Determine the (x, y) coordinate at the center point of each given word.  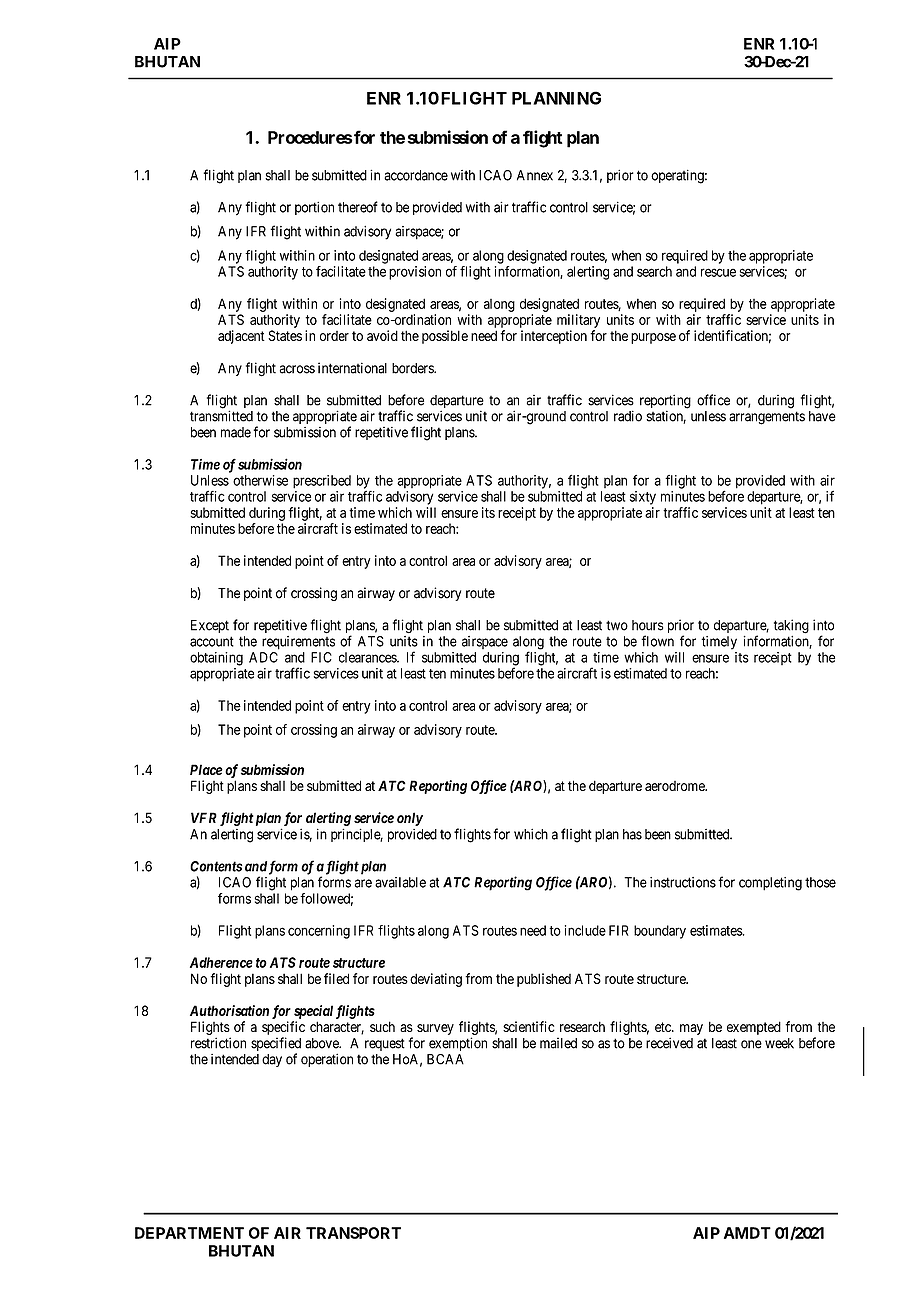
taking (791, 626)
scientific (529, 1026)
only (410, 819)
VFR (204, 817)
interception (554, 337)
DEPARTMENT (189, 1233)
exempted (754, 1028)
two (617, 625)
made (236, 432)
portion (314, 208)
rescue (718, 272)
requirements (298, 643)
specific (283, 1028)
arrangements (767, 418)
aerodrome (676, 786)
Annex (535, 175)
